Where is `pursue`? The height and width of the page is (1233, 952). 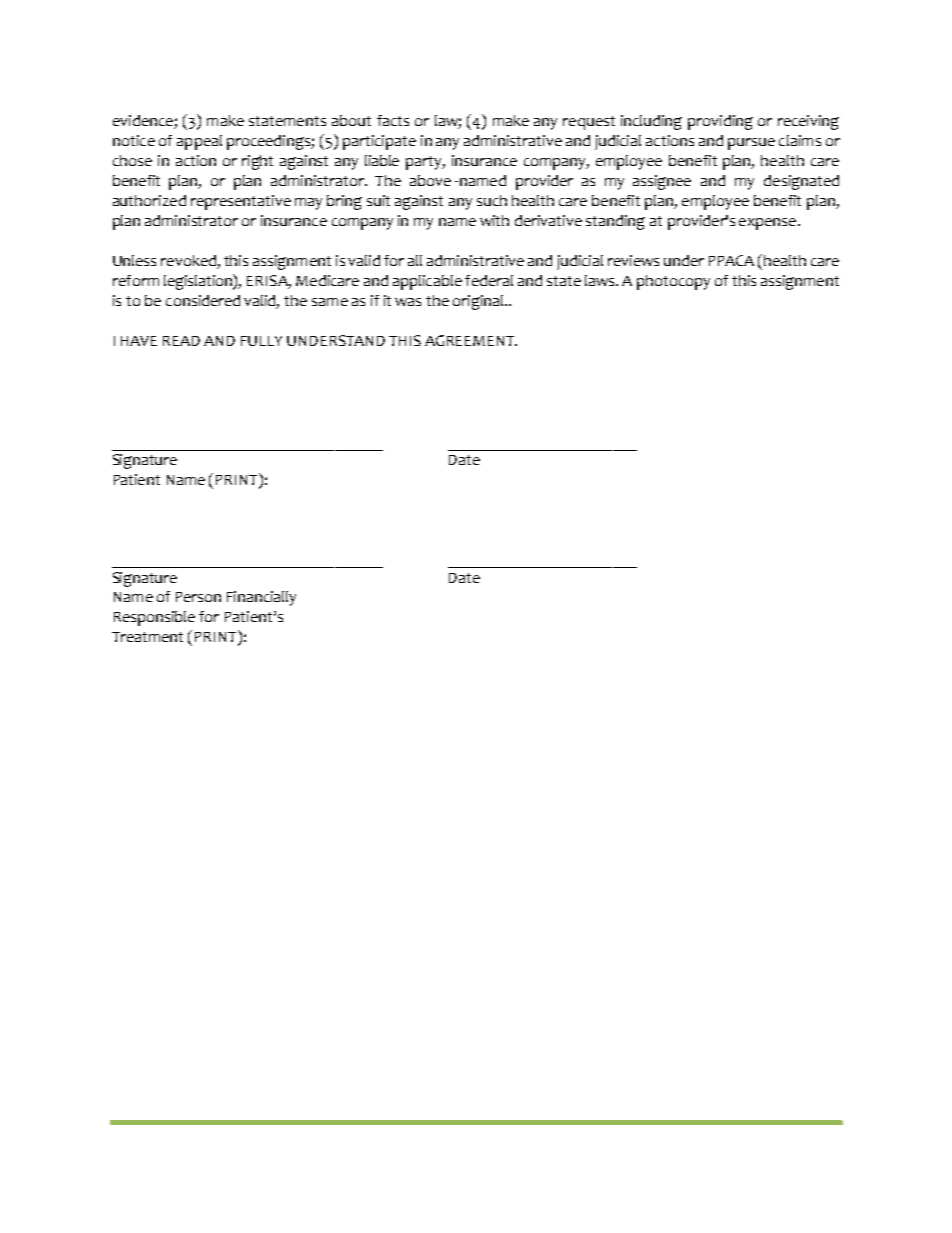
pursue is located at coordinates (751, 144).
